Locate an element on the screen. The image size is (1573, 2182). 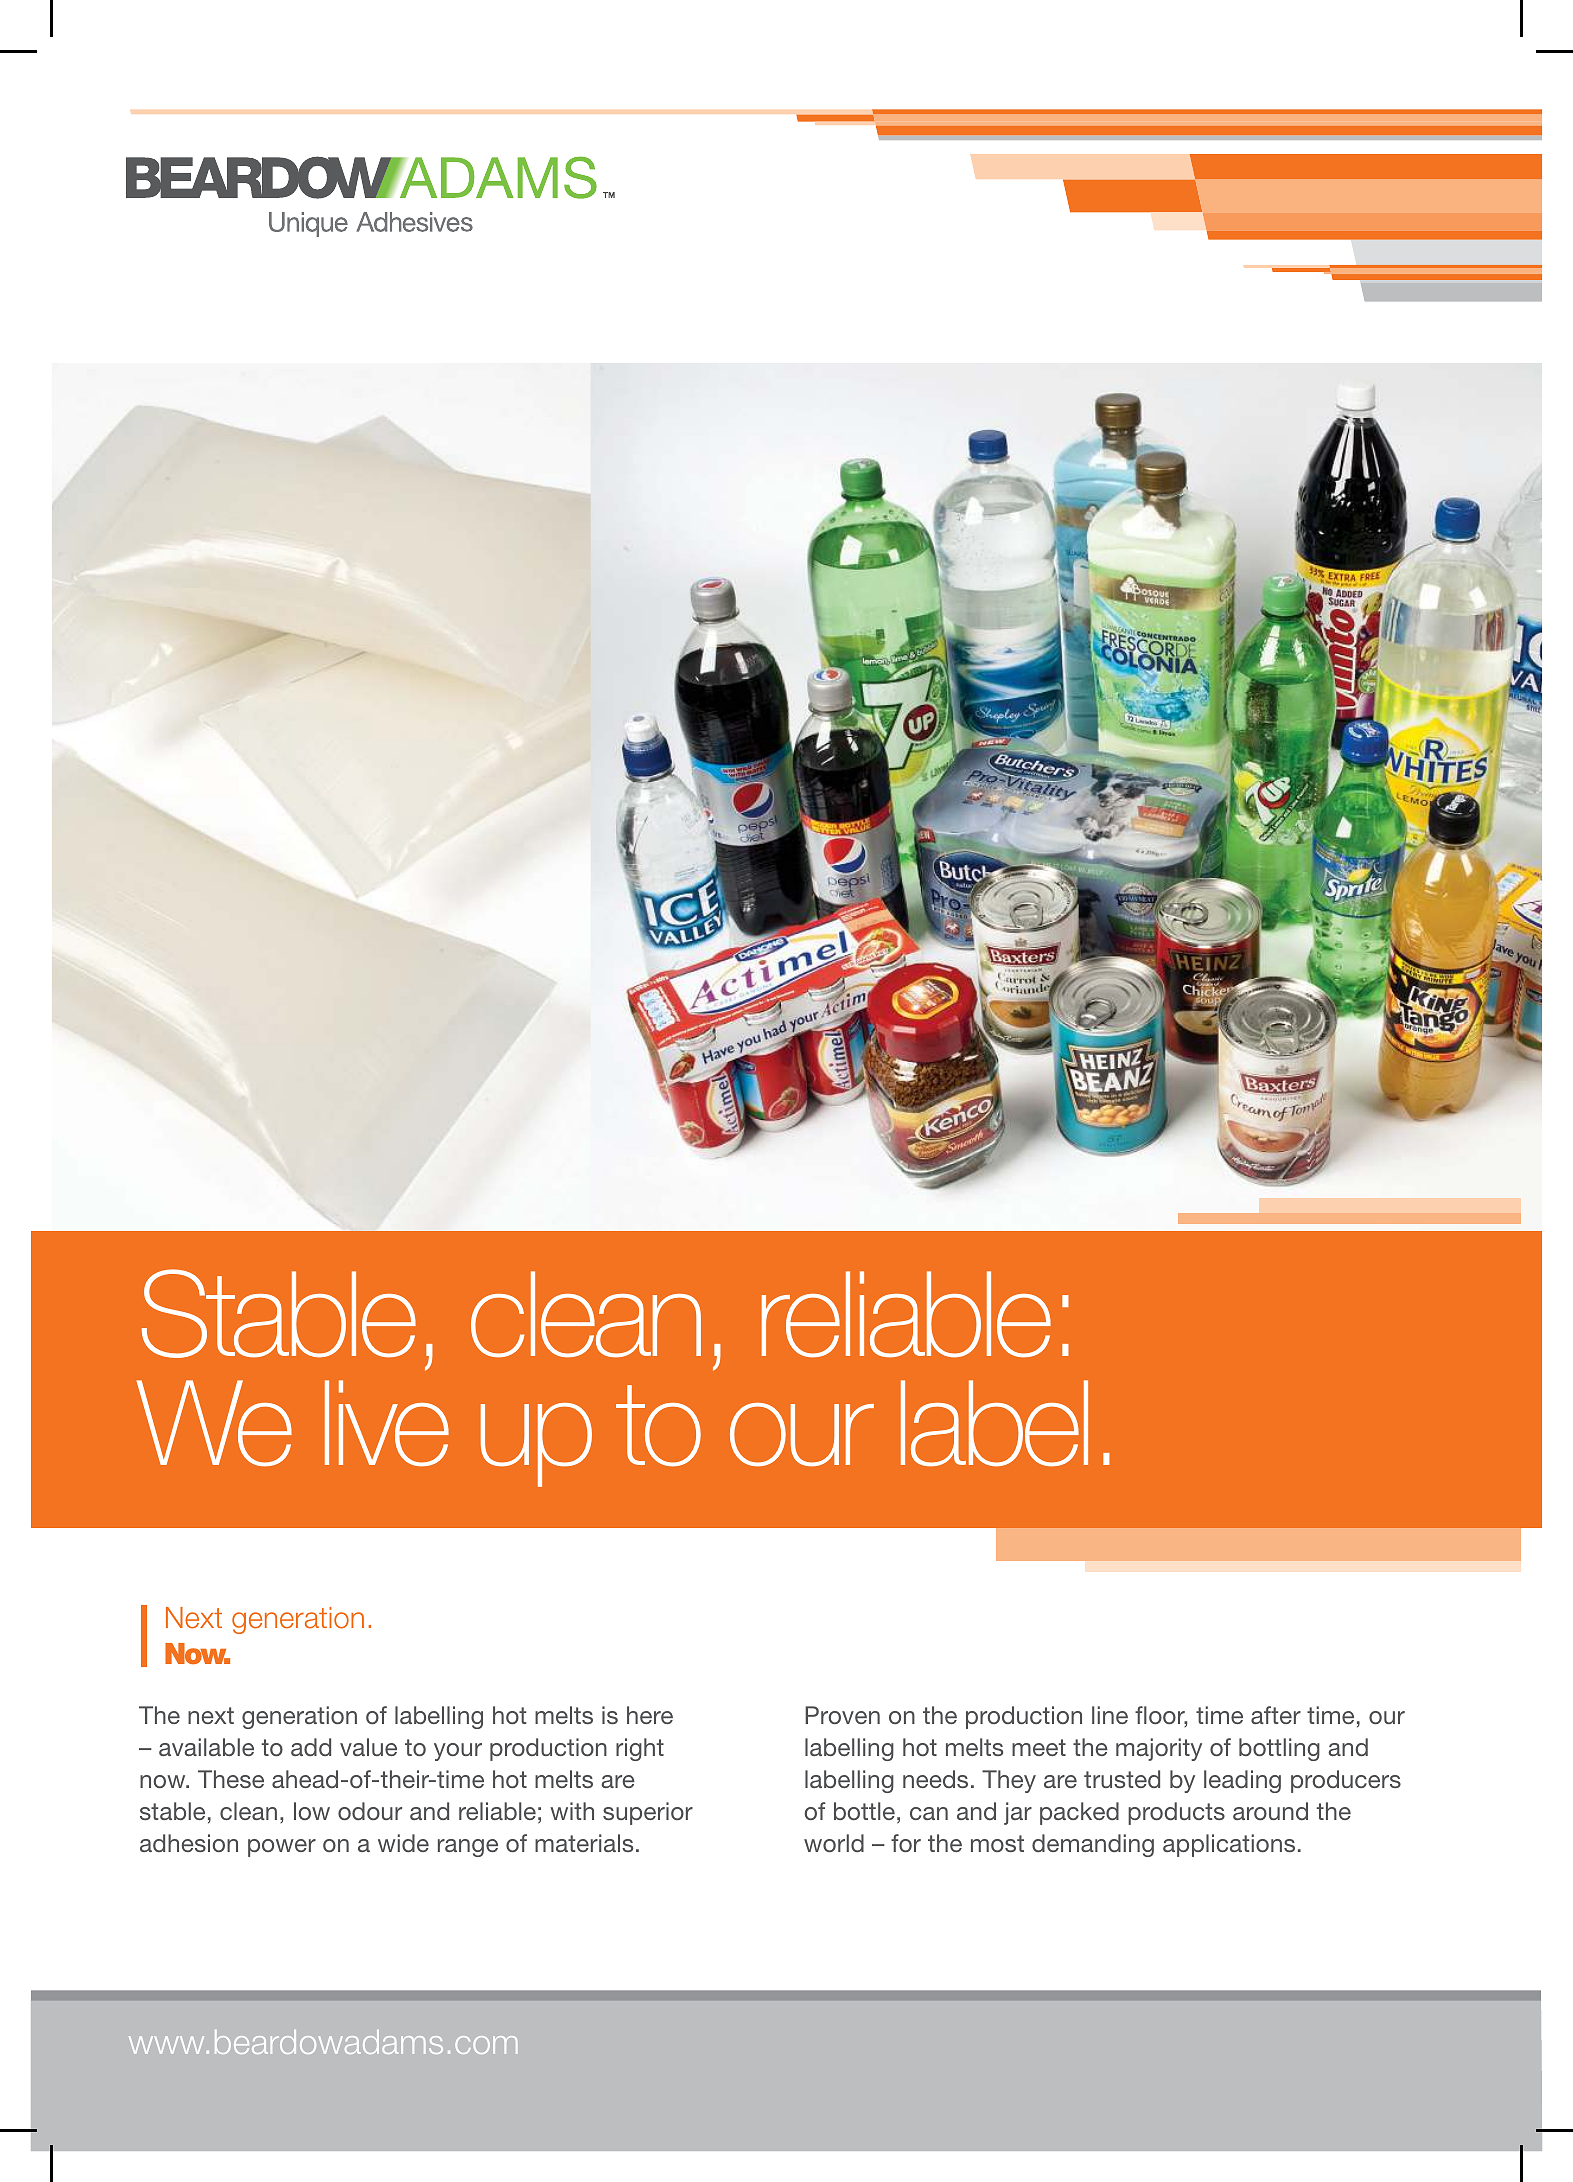
majority is located at coordinates (1159, 1749).
